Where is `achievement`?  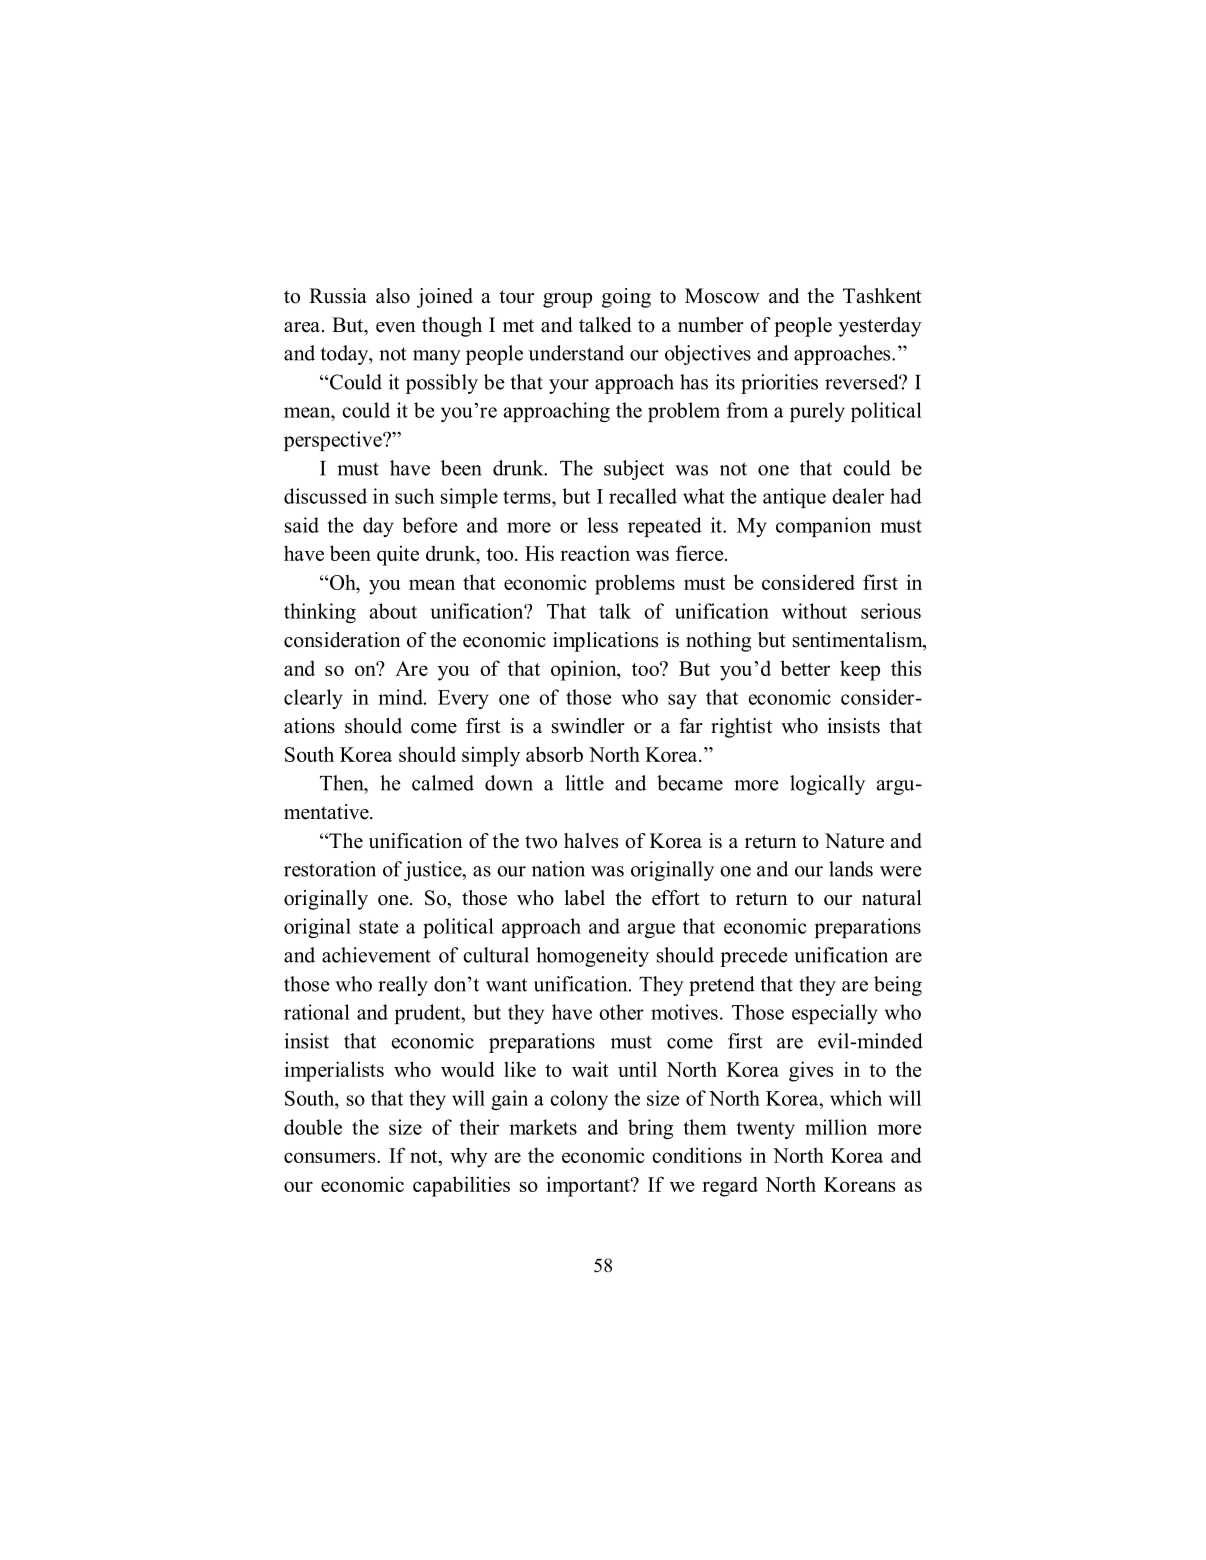 achievement is located at coordinates (376, 955).
